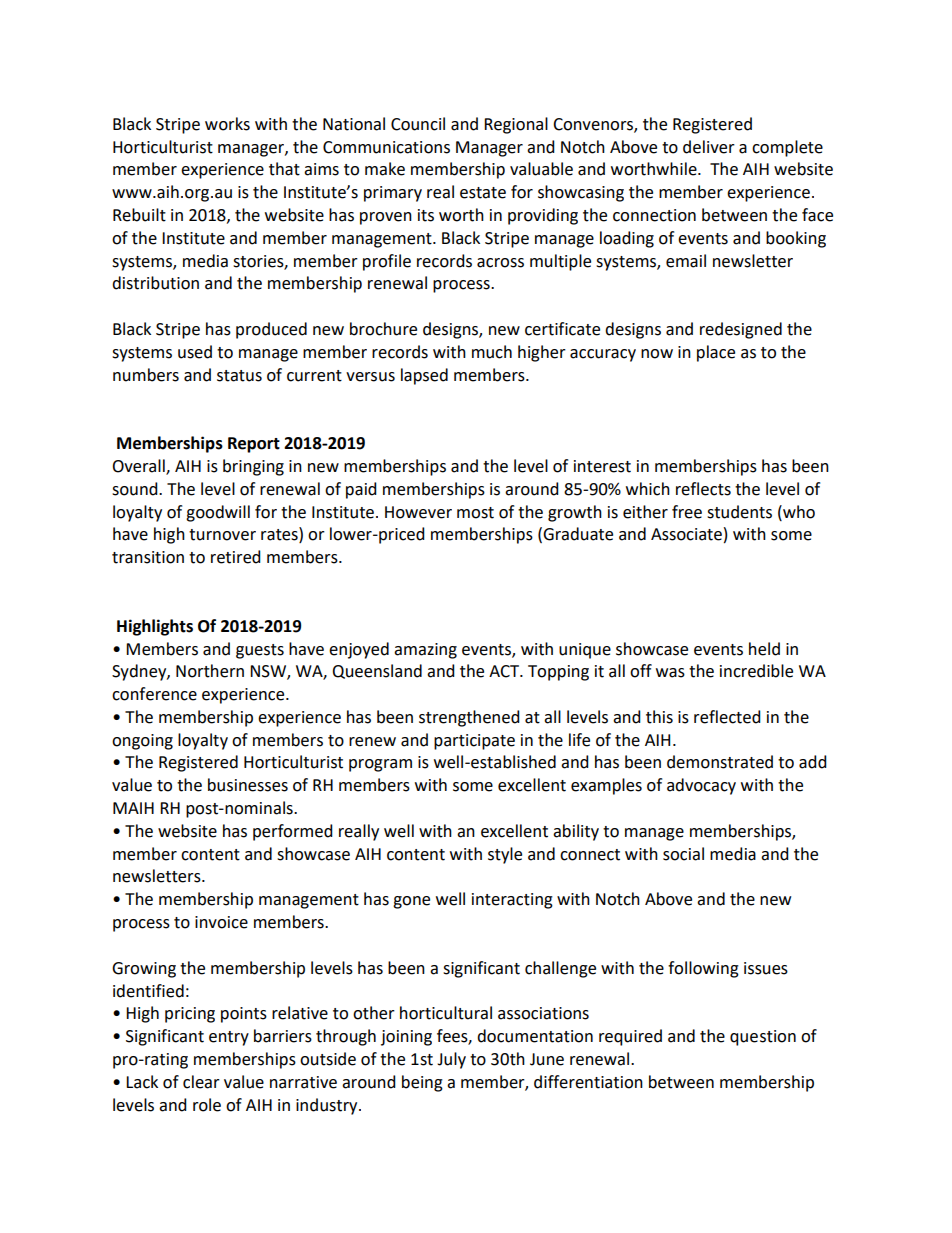  I want to click on works, so click(227, 124).
